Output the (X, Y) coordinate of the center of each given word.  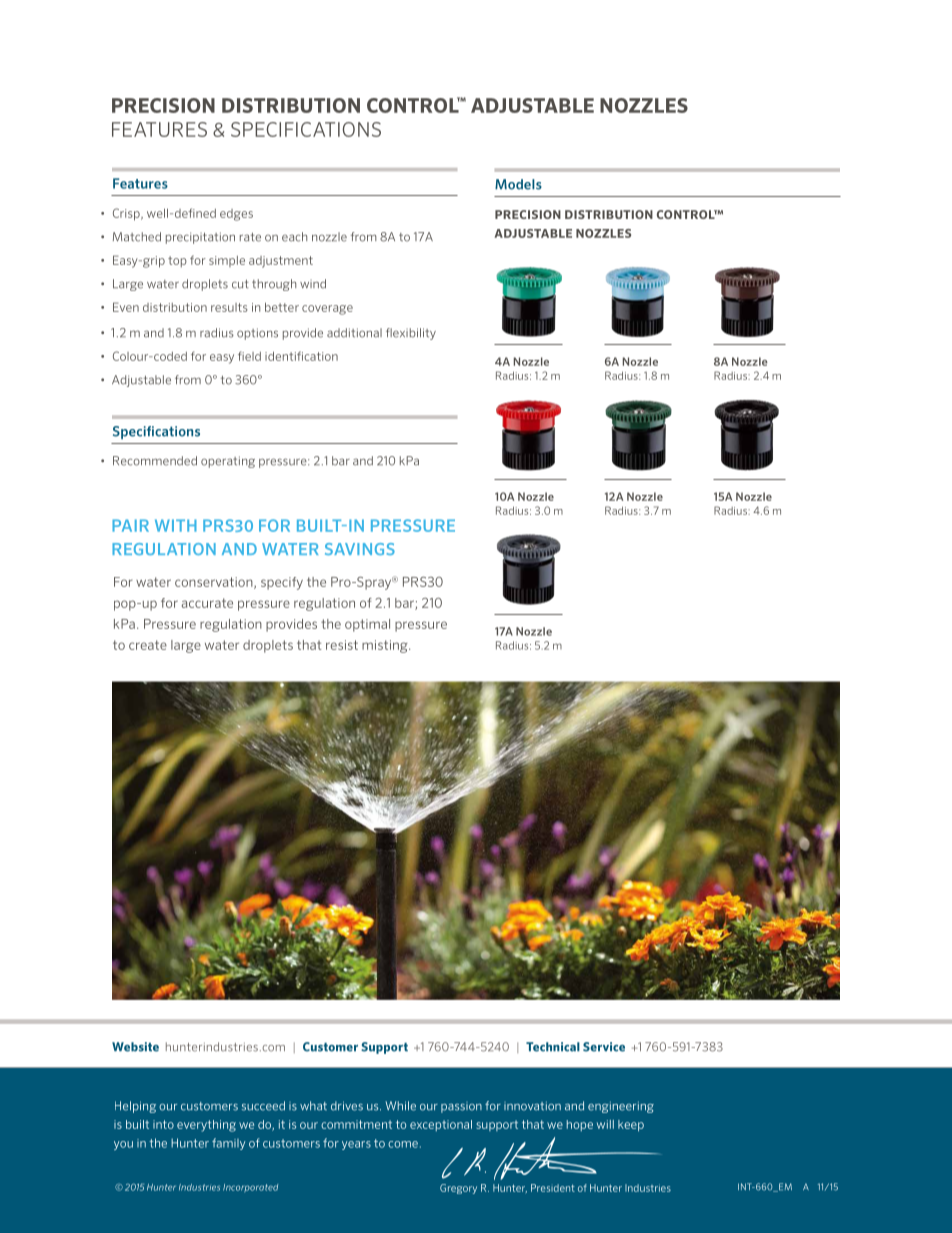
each (294, 237)
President (553, 1188)
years (356, 1145)
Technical (553, 1047)
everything (206, 1126)
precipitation (200, 238)
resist (342, 645)
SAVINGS (360, 549)
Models (518, 184)
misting (386, 646)
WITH (176, 525)
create (148, 645)
